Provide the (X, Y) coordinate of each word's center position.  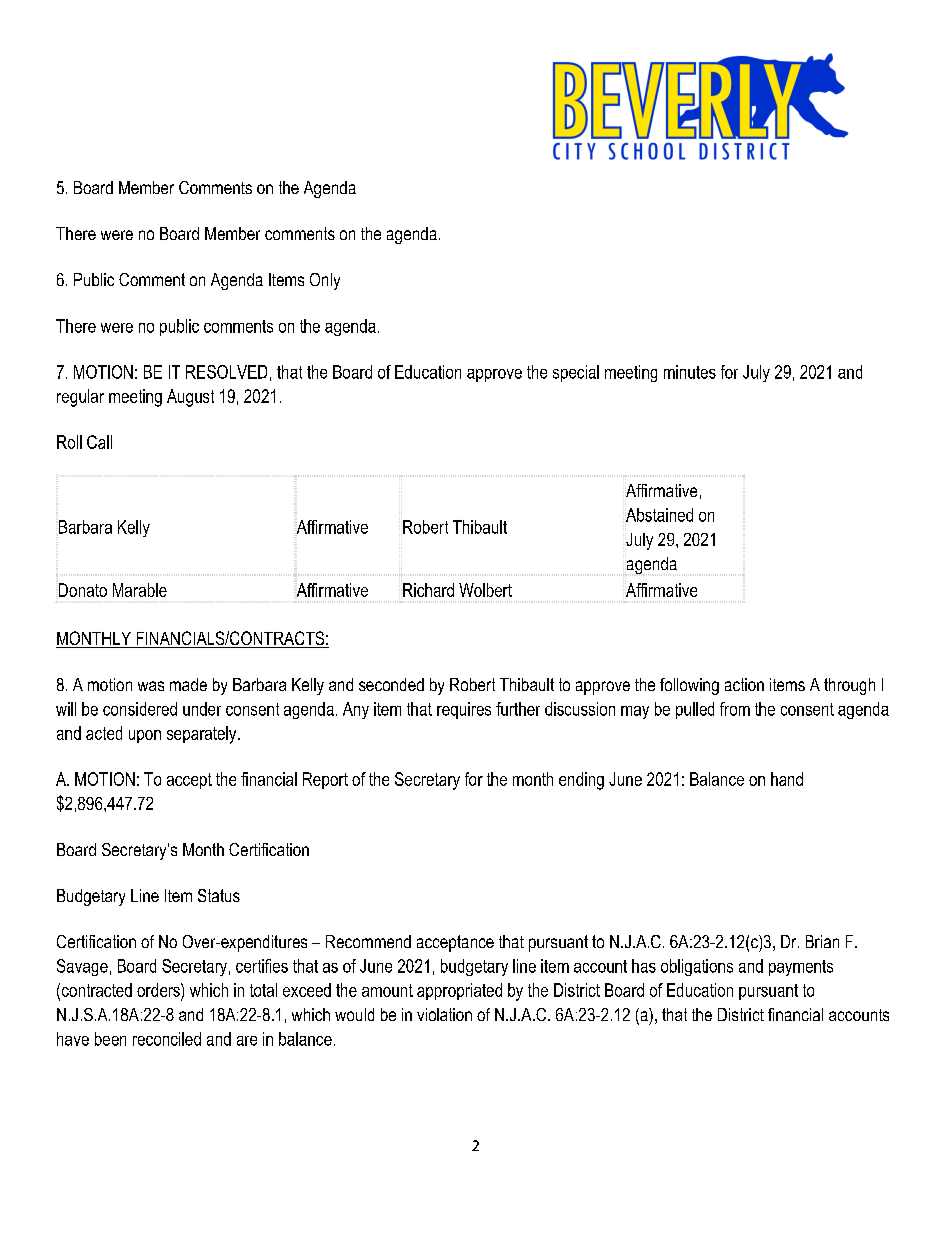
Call (99, 442)
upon (145, 736)
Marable (140, 590)
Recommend (368, 941)
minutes (690, 372)
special (576, 373)
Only (325, 281)
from (735, 709)
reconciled (167, 1039)
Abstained (659, 515)
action (744, 684)
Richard (428, 590)
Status (219, 895)
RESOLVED (226, 372)
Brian (822, 941)
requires (464, 710)
